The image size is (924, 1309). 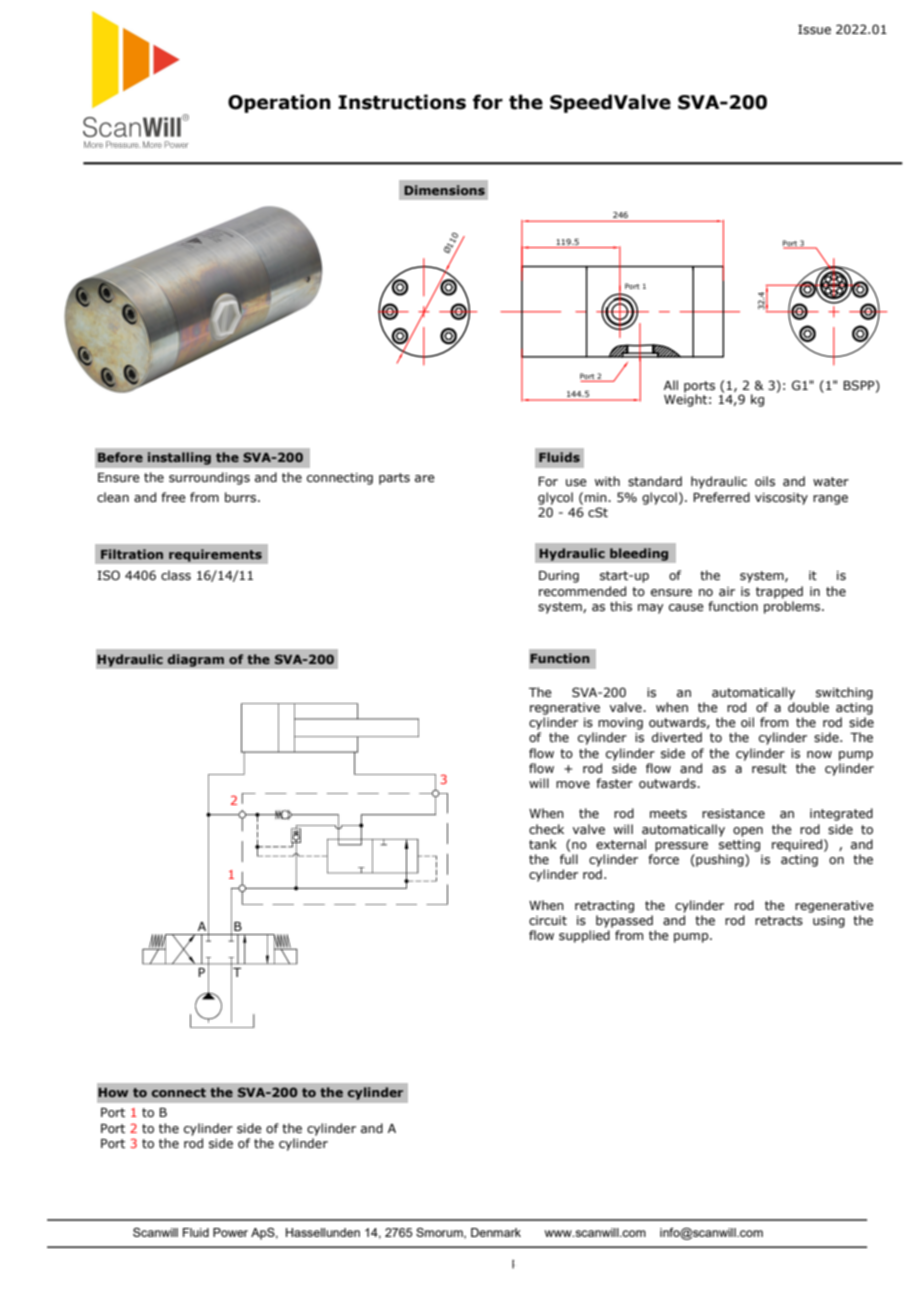 I want to click on oils, so click(x=765, y=481).
